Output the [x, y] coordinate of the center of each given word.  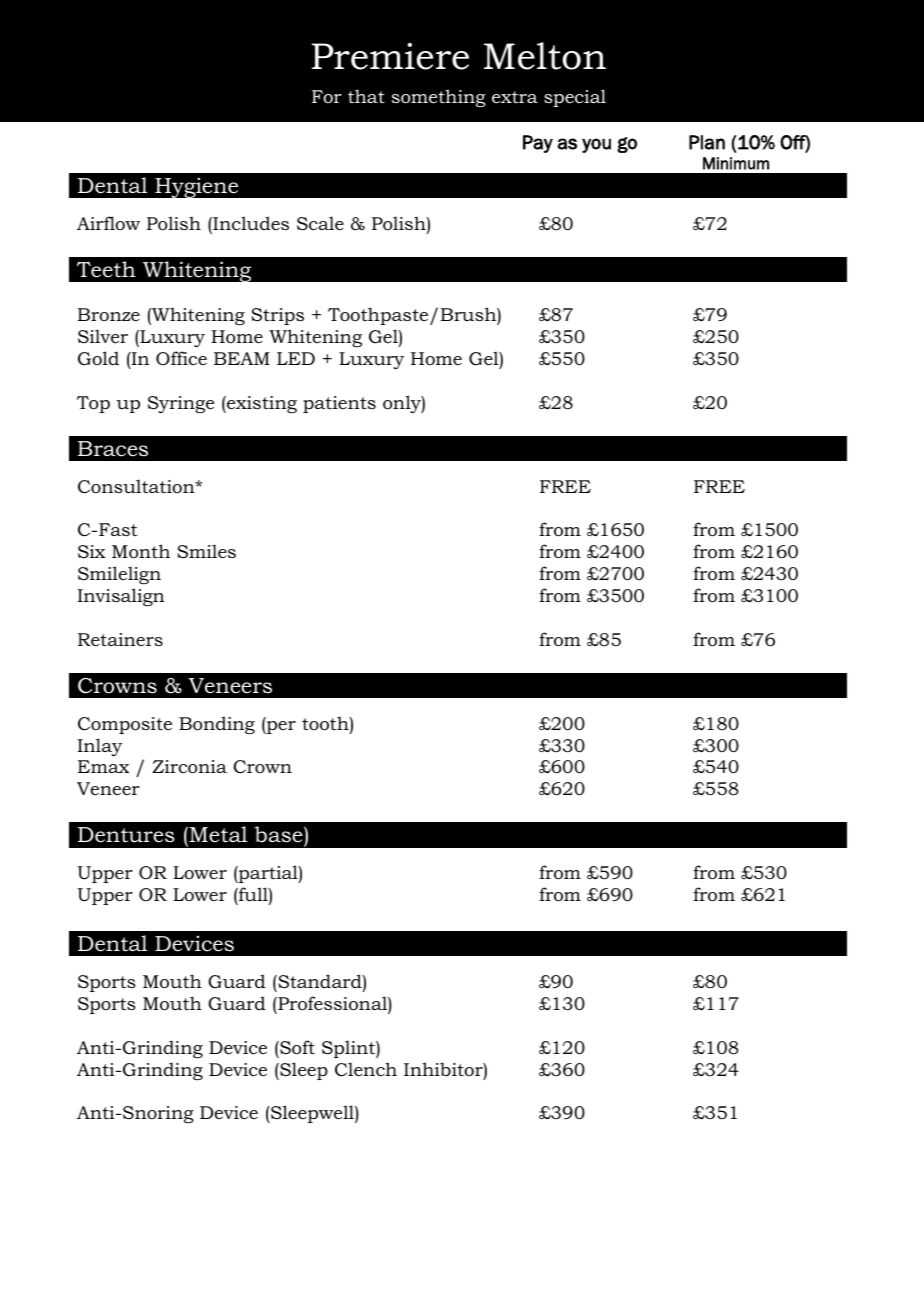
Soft [296, 1047]
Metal [217, 834]
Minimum [736, 163]
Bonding [217, 725]
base [280, 834]
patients [339, 404]
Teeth [106, 269]
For [327, 96]
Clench [366, 1069]
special [575, 98]
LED [296, 358]
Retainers [120, 639]
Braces [113, 449]
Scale [320, 223]
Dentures [126, 835]
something [439, 98]
